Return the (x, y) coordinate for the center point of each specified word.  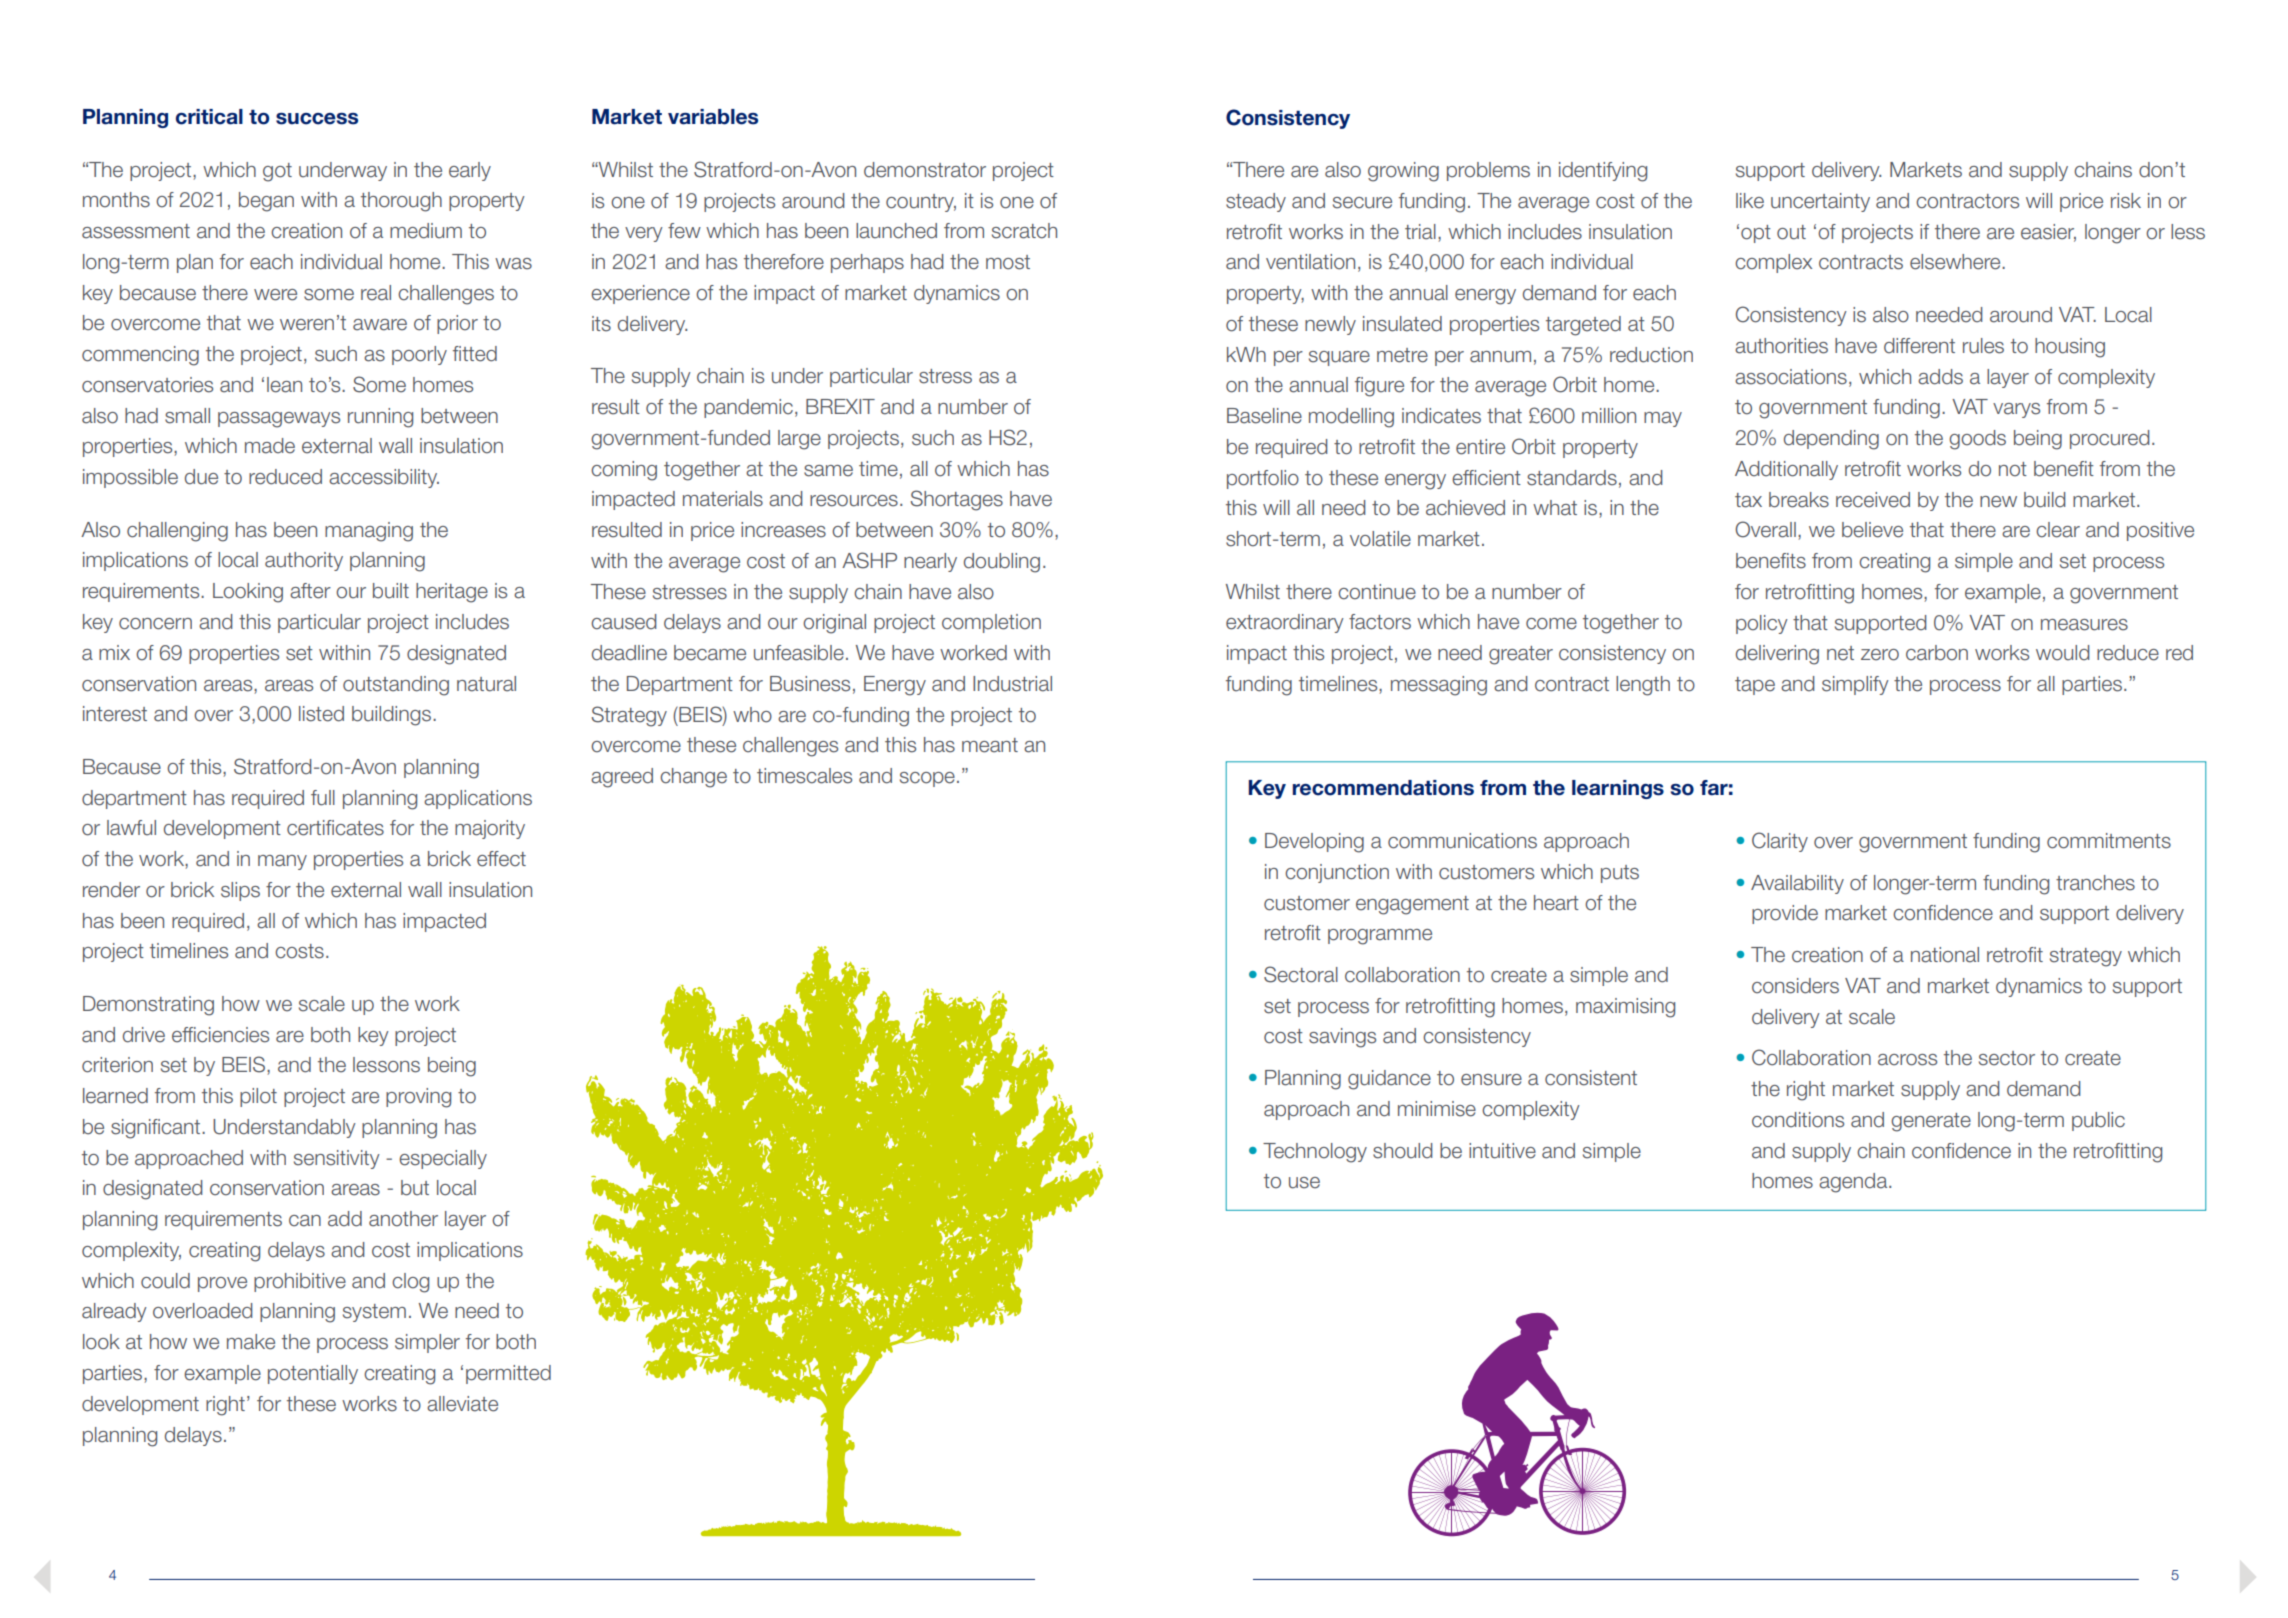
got (277, 172)
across (1907, 1060)
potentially (313, 1374)
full (323, 798)
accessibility (384, 478)
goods (1977, 440)
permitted (508, 1374)
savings (1342, 1038)
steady (1256, 202)
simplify (1855, 685)
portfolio (1263, 479)
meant (990, 745)
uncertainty (1820, 202)
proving (418, 1098)
